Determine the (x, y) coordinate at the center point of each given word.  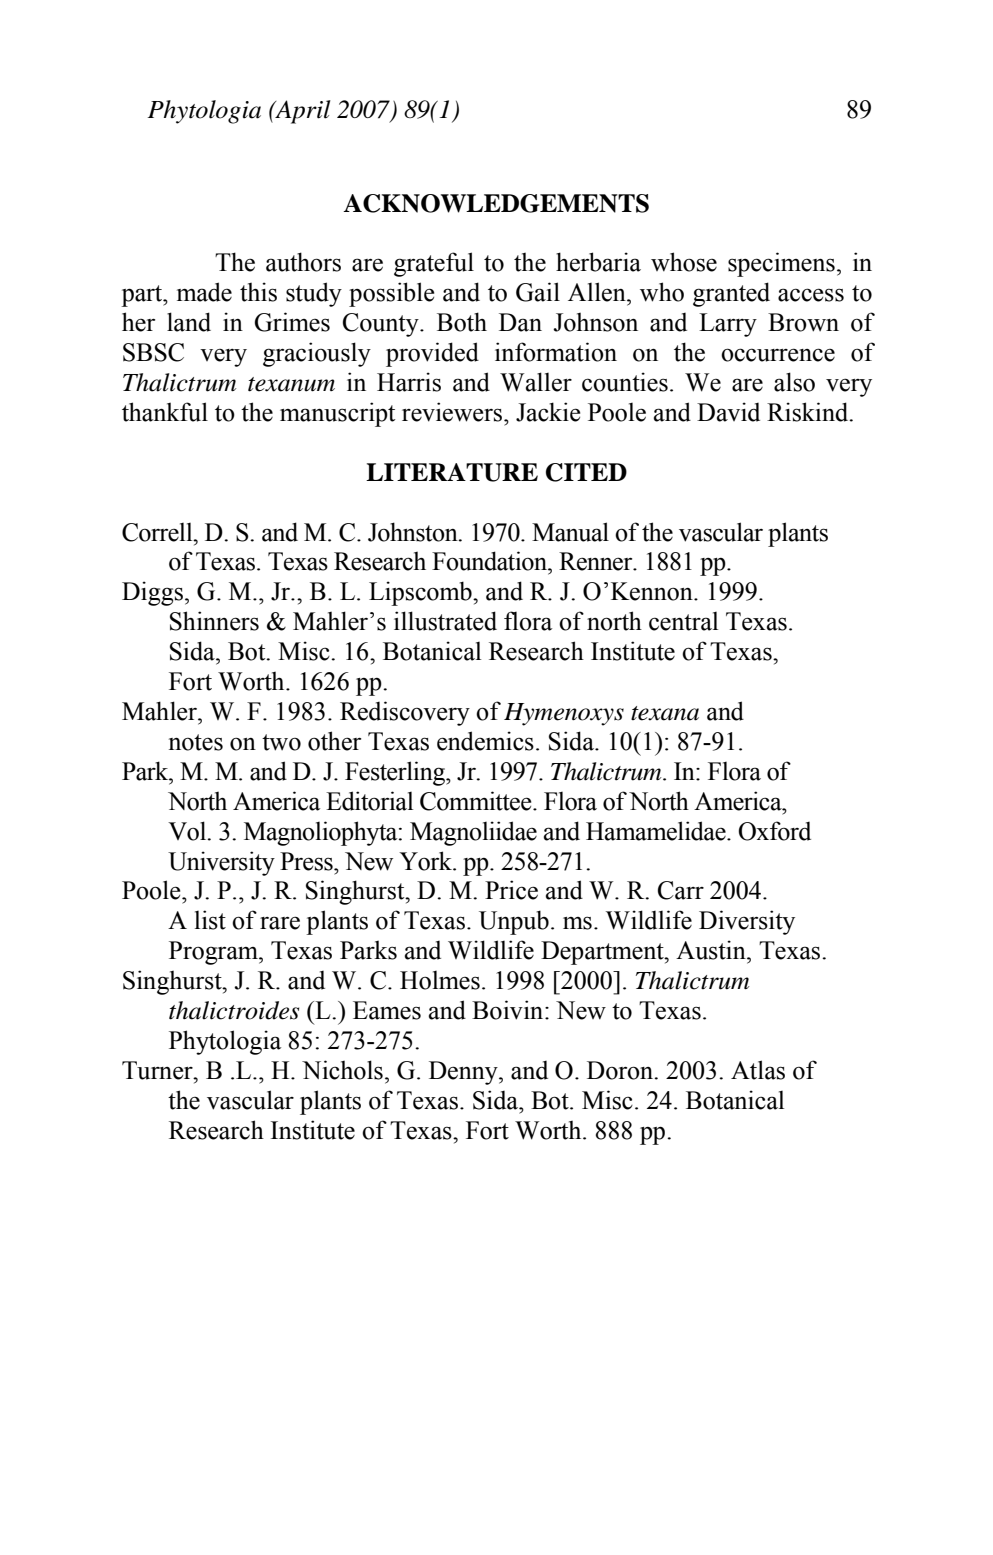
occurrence (778, 355)
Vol (188, 831)
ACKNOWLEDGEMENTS (496, 203)
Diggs (152, 593)
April (302, 112)
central (683, 621)
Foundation (491, 561)
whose (684, 262)
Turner (158, 1070)
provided (432, 354)
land (189, 322)
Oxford (775, 831)
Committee (477, 801)
